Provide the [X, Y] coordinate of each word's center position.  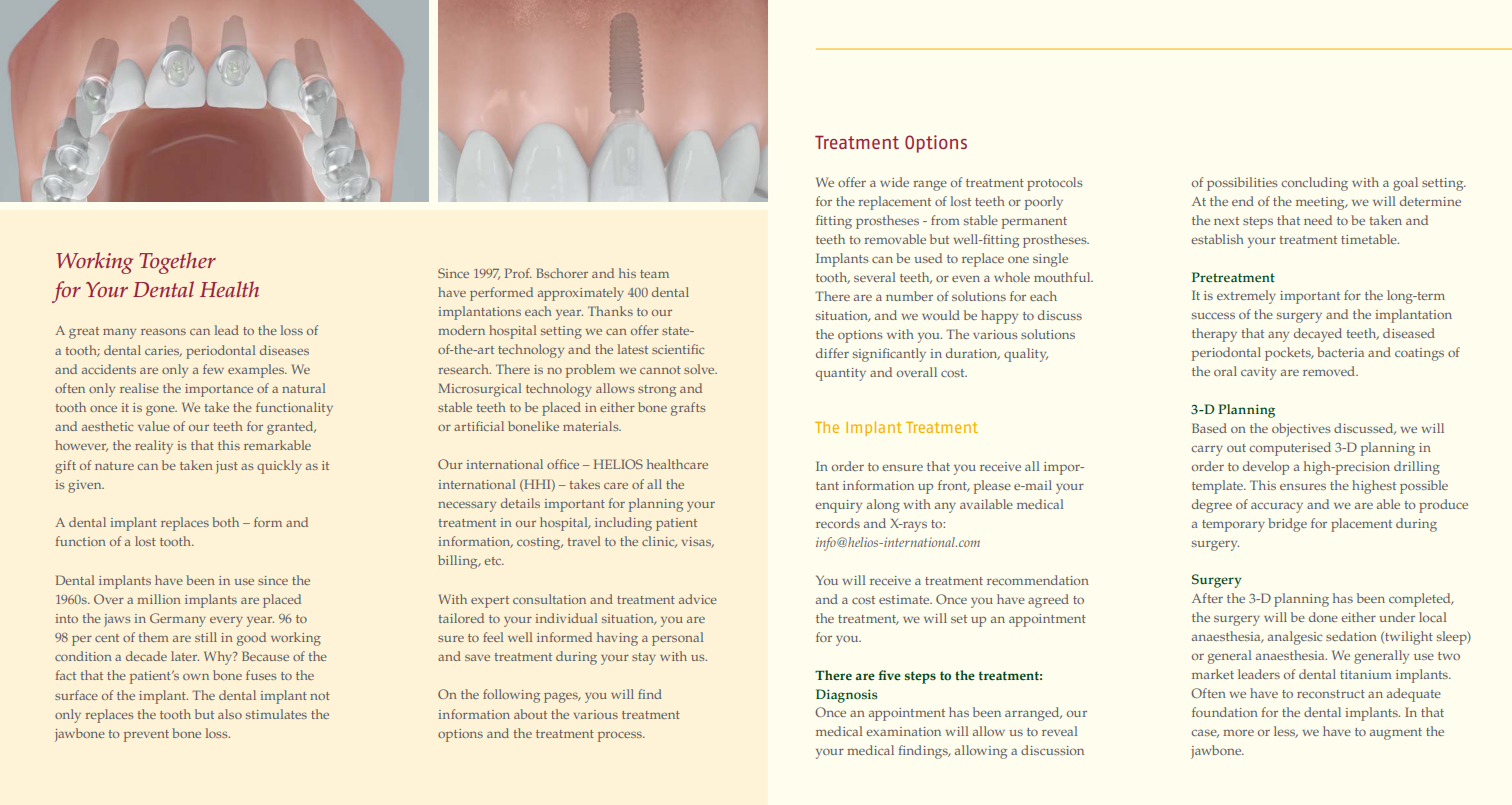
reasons [163, 331]
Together [177, 263]
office [563, 464]
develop [1266, 468]
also [230, 714]
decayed [1318, 335]
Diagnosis [846, 696]
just [227, 467]
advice [698, 599]
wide [894, 182]
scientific [678, 349]
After [1207, 598]
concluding [1314, 184]
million [159, 599]
